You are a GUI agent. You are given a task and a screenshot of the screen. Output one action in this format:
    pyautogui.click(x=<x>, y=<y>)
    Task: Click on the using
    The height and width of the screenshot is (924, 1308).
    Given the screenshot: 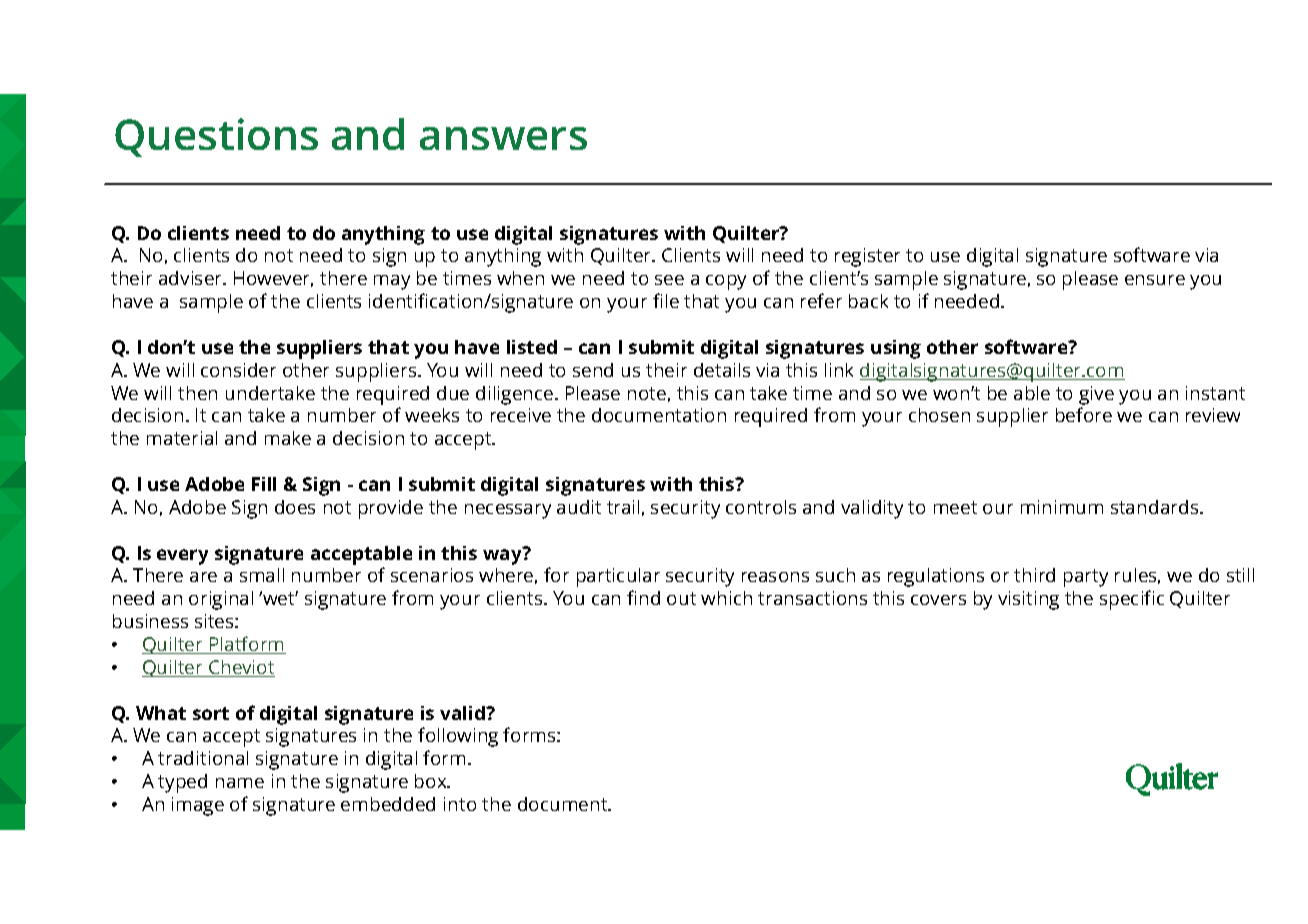 What is the action you would take?
    pyautogui.click(x=896, y=349)
